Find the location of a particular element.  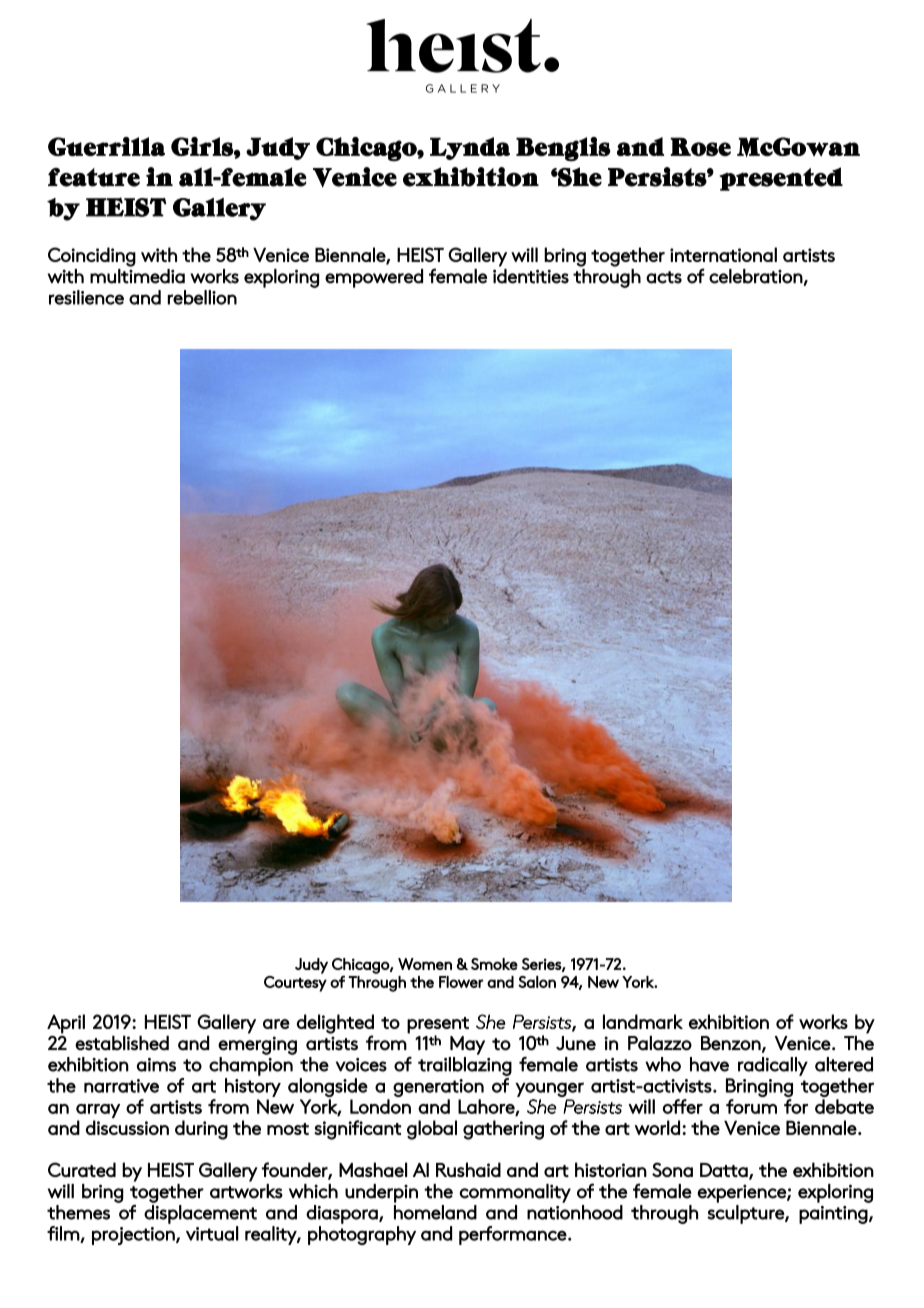

feature is located at coordinates (94, 177).
